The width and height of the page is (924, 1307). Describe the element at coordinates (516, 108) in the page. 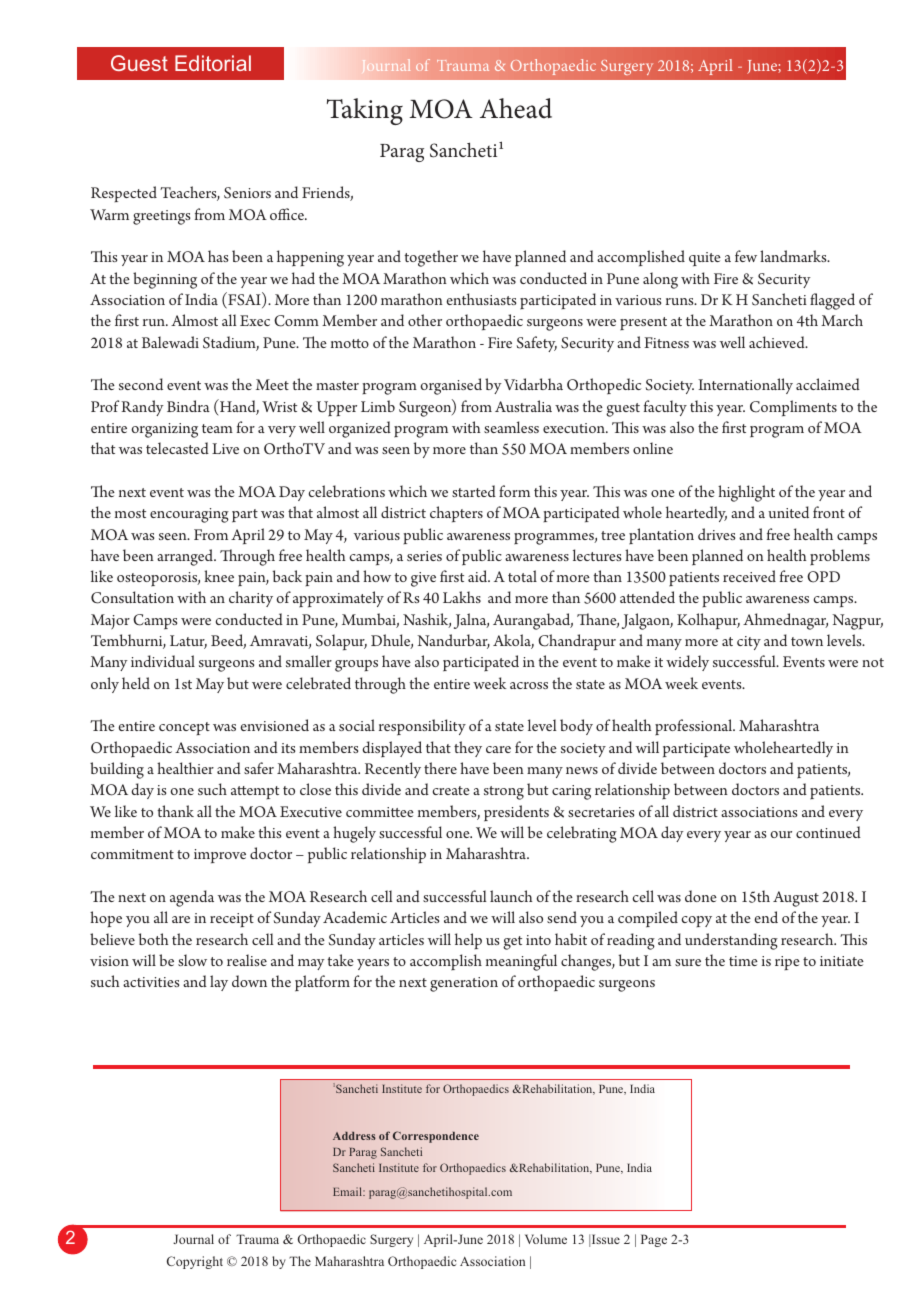

I see `Ahead` at that location.
